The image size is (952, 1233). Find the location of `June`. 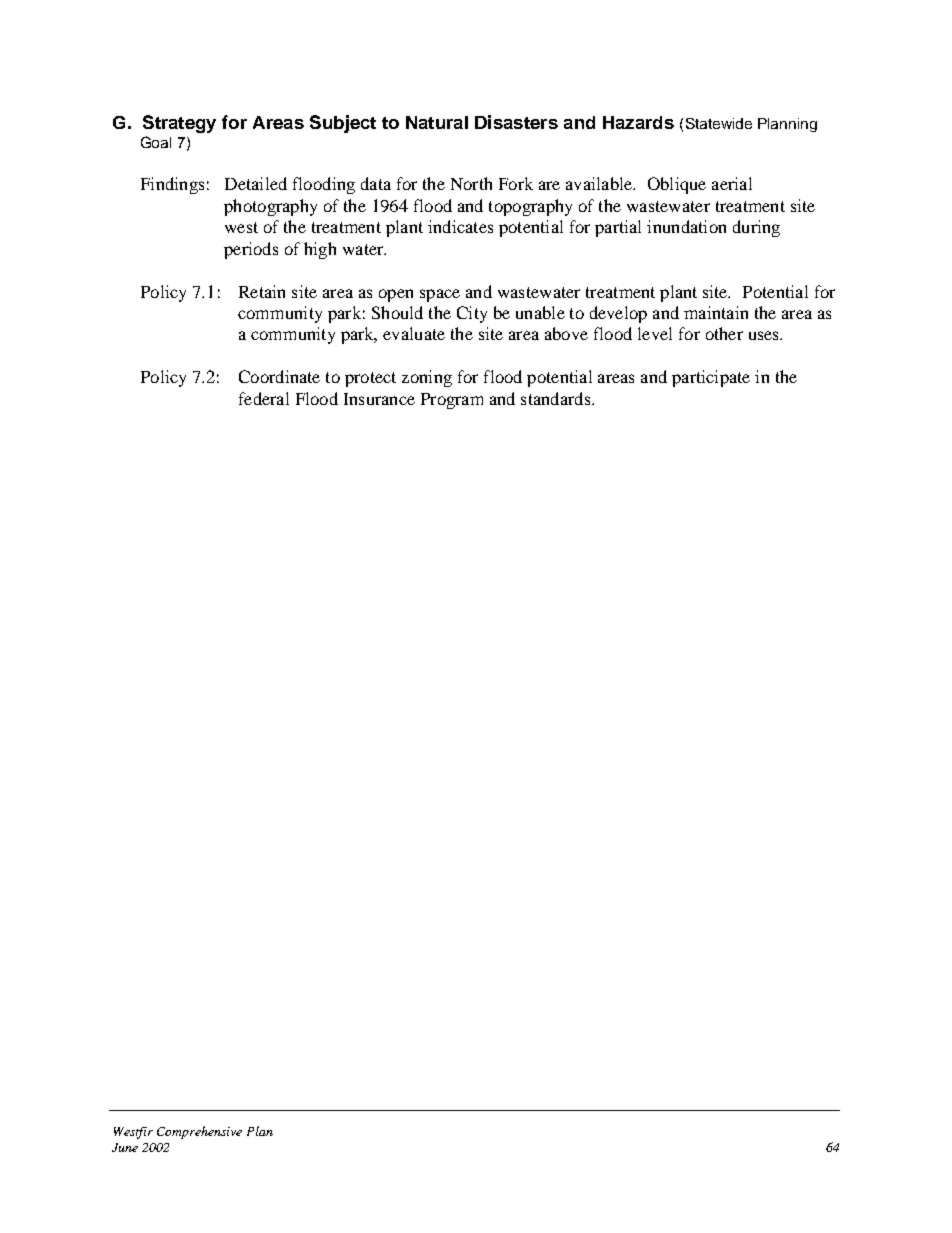

June is located at coordinates (125, 1147).
